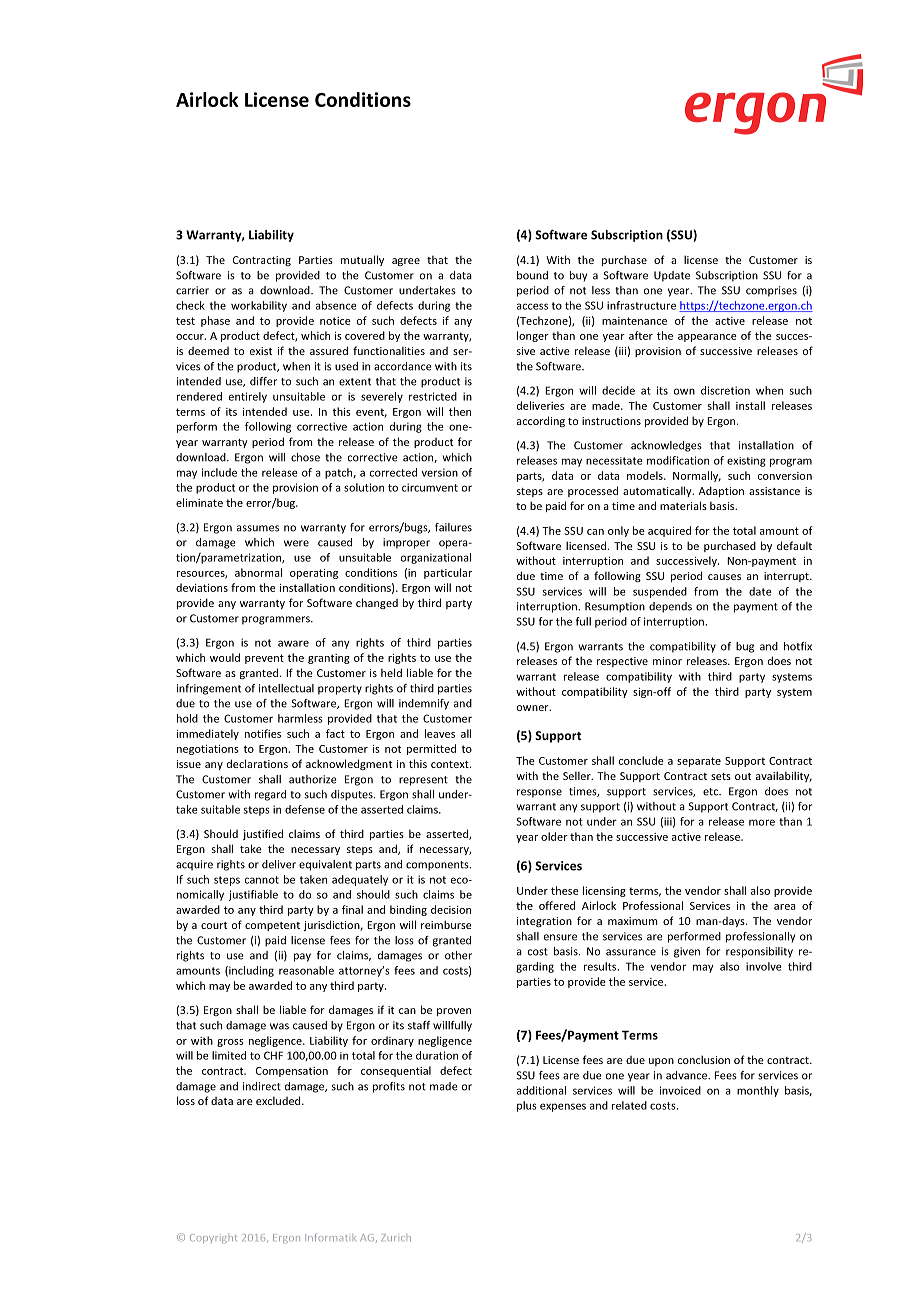 The width and height of the document is (924, 1308). Describe the element at coordinates (213, 1238) in the document. I see `Copyright` at that location.
